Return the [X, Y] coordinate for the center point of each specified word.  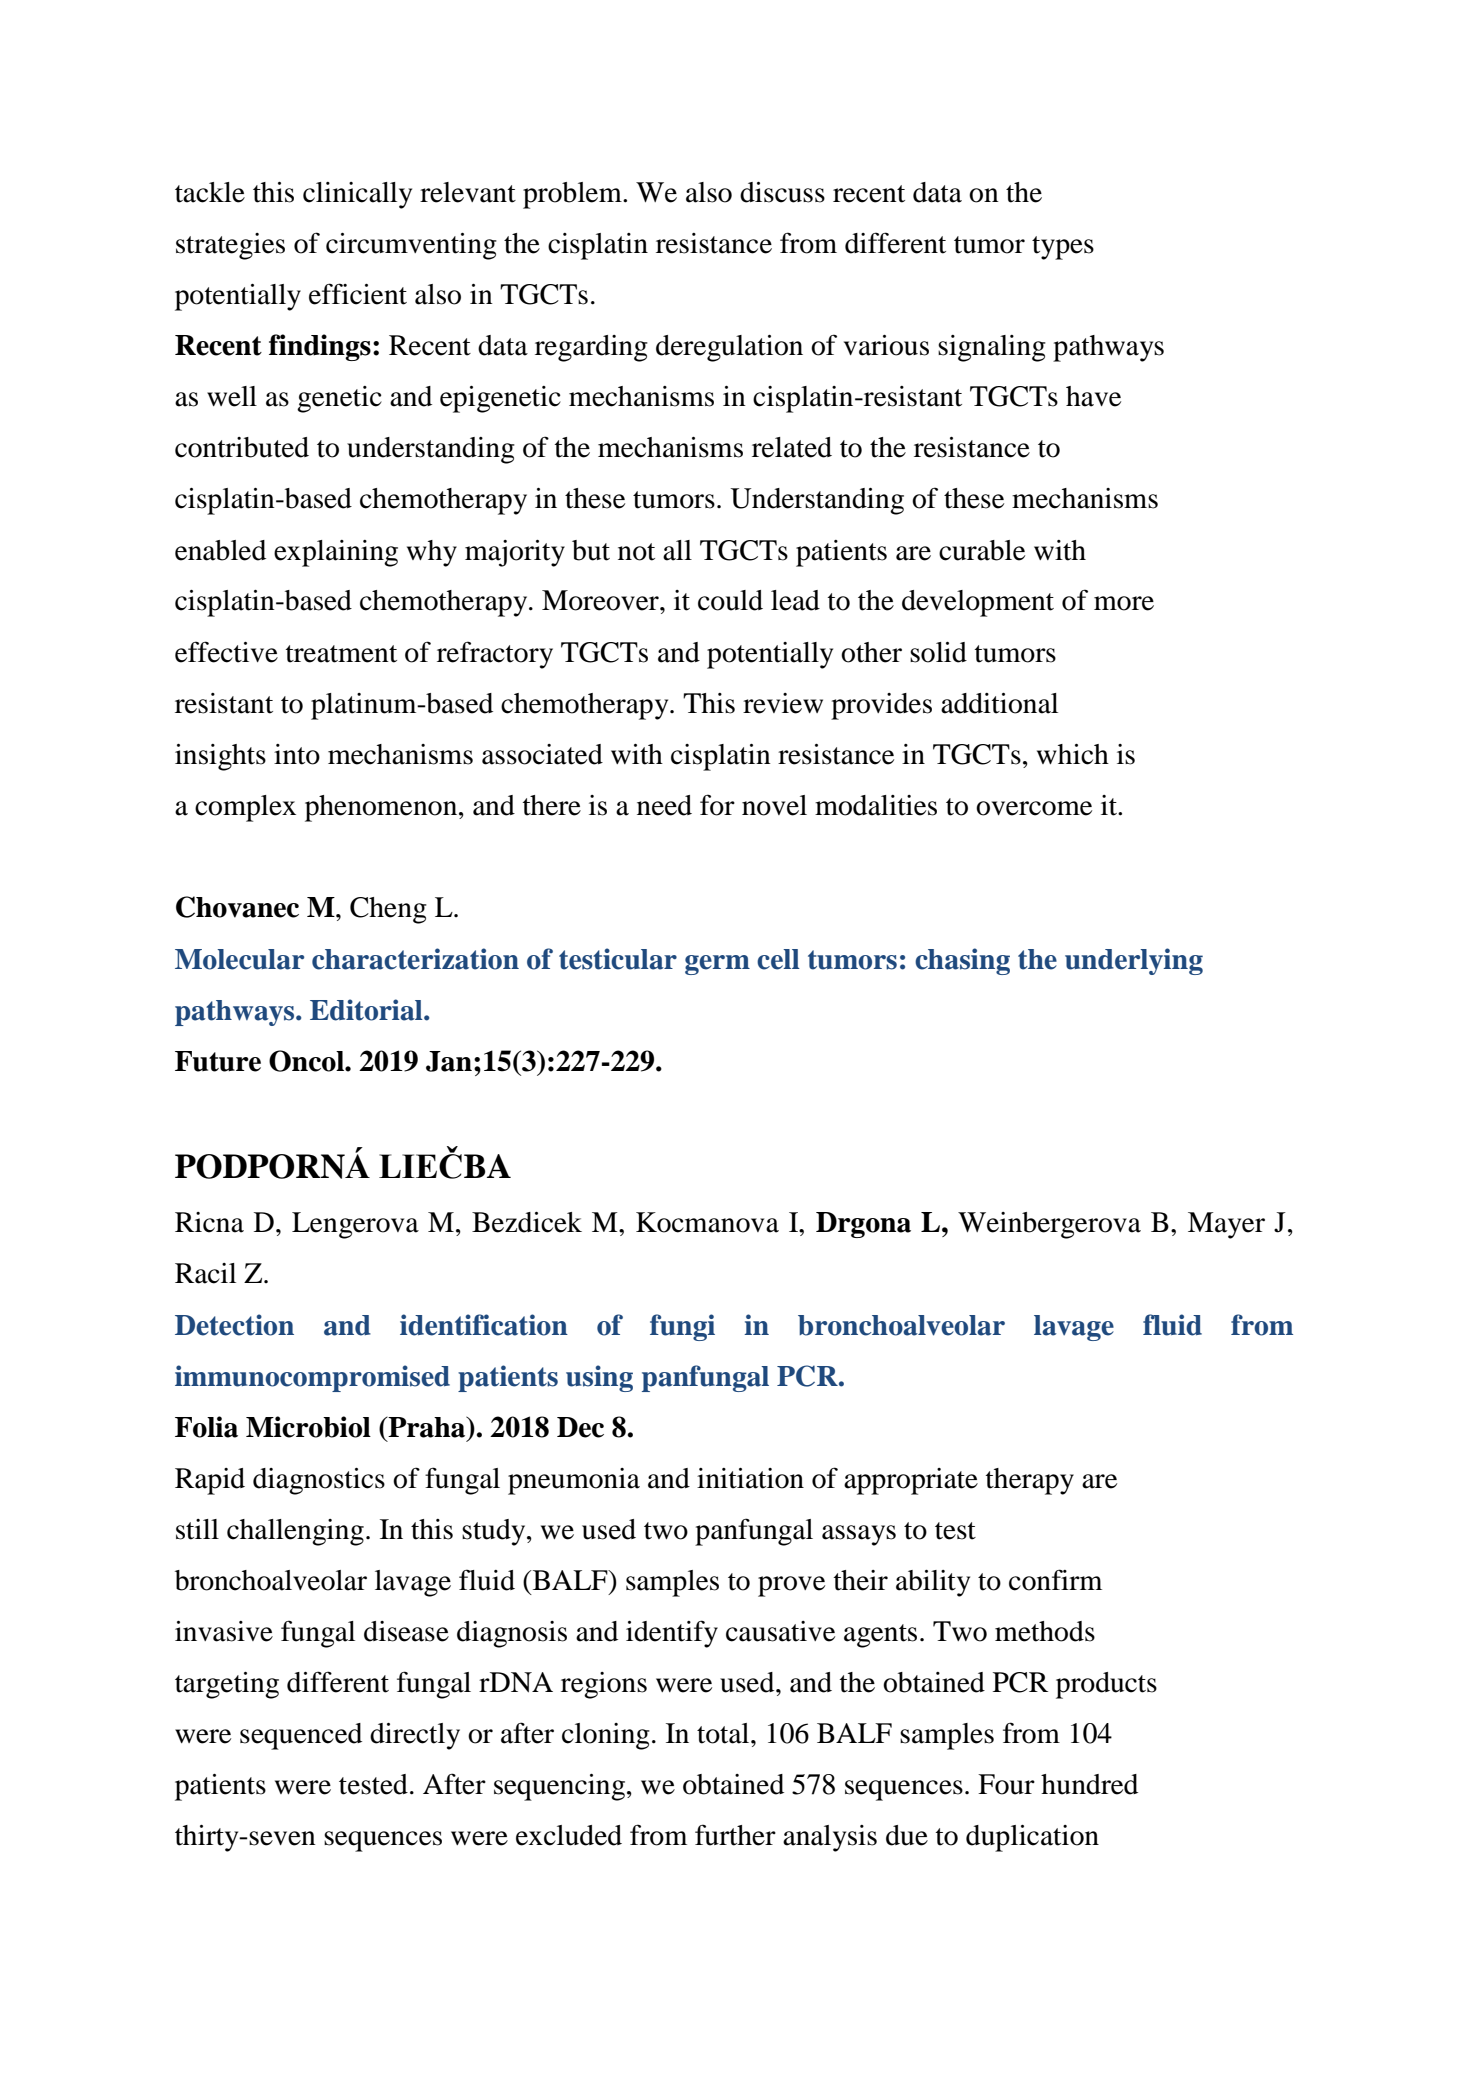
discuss [782, 192]
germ [717, 965]
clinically [357, 195]
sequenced [301, 1736]
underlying [1134, 961]
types [1063, 248]
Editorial [367, 1010]
